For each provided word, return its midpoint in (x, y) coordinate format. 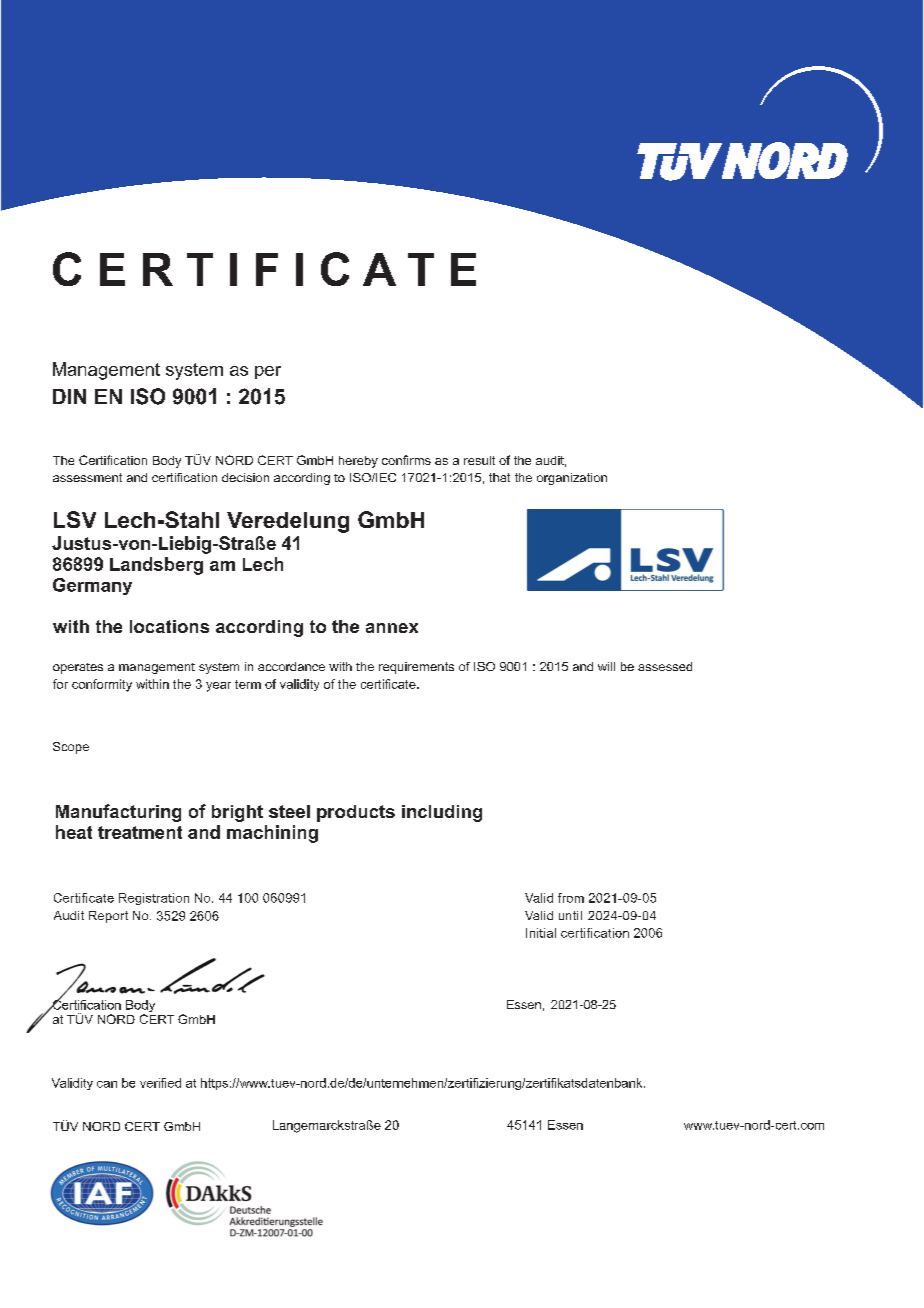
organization (572, 479)
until (570, 915)
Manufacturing (118, 813)
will (606, 666)
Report (108, 917)
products (356, 813)
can (107, 1084)
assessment (87, 477)
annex (392, 628)
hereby (358, 462)
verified (160, 1083)
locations (169, 626)
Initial (541, 933)
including (442, 813)
